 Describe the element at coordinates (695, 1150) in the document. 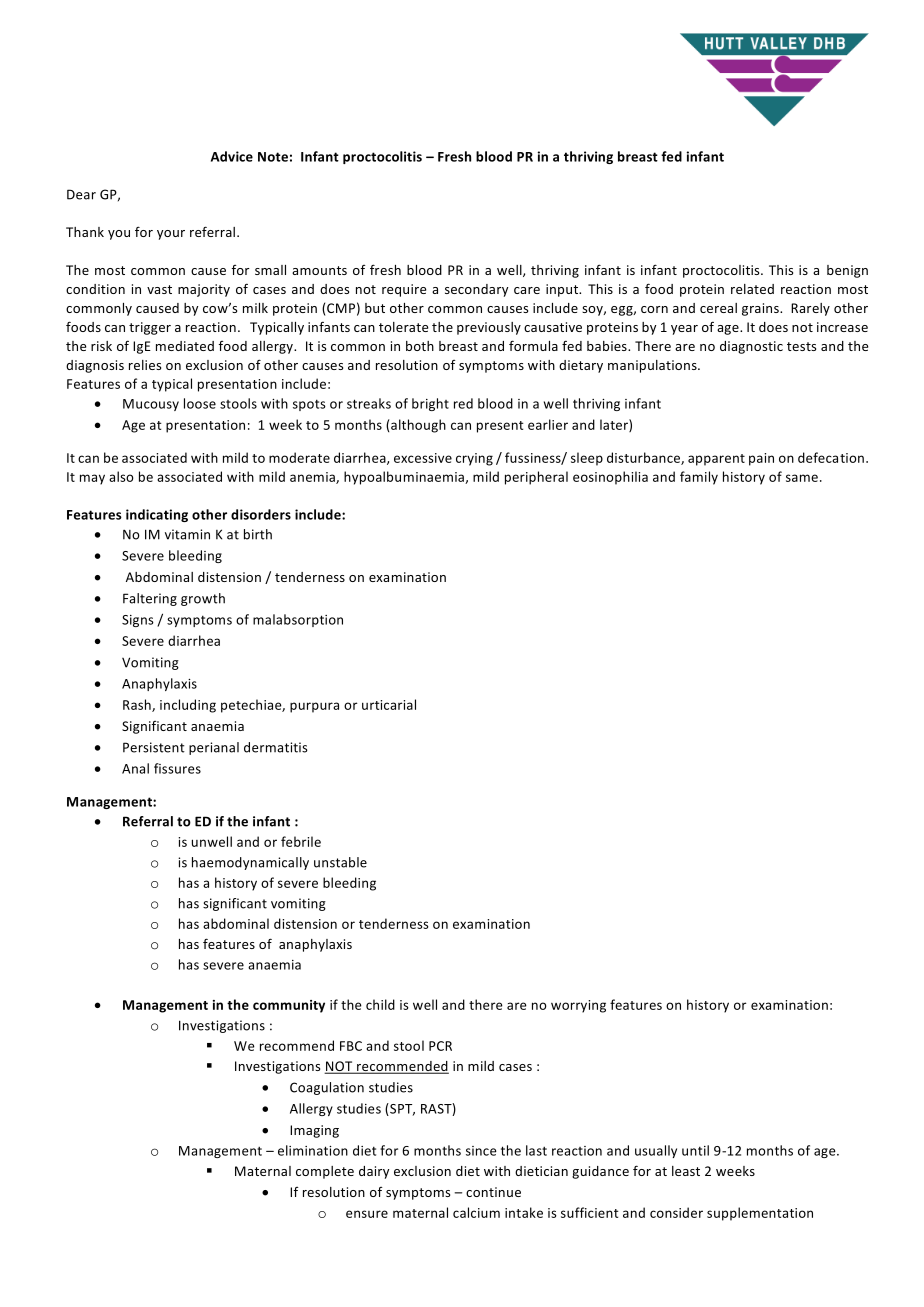

I see `until` at that location.
